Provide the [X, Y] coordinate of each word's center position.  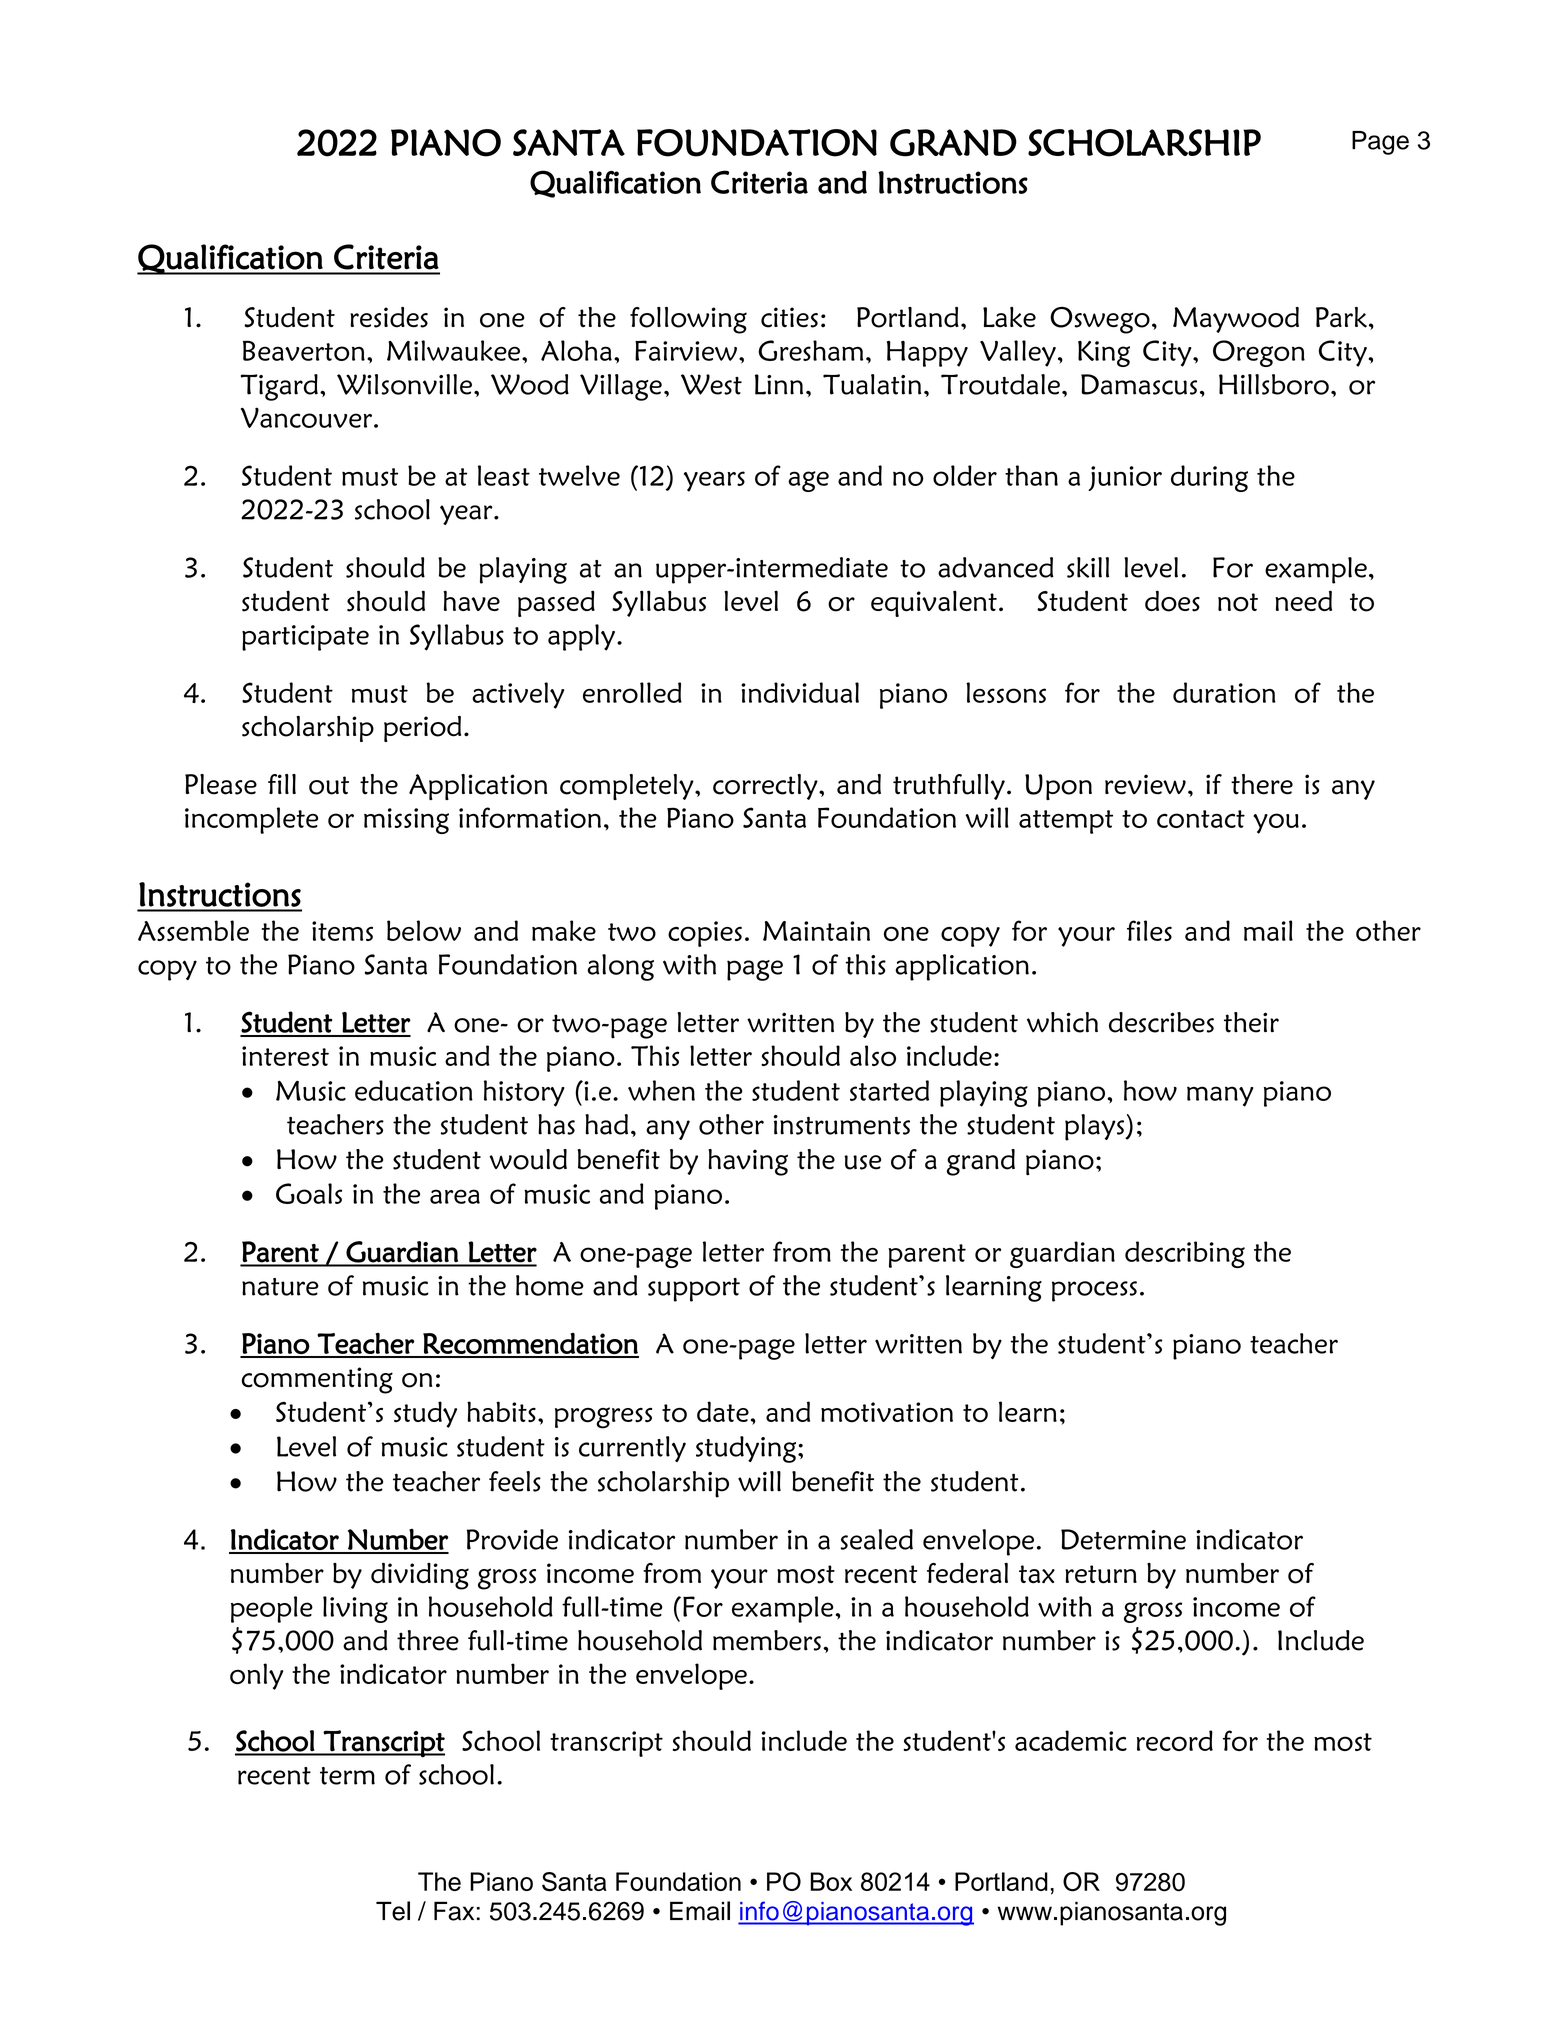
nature [280, 1287]
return [1101, 1574]
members [767, 1640]
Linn [779, 384]
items [342, 931]
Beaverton [304, 350]
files [1149, 930]
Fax [454, 1911]
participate [305, 638]
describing [1185, 1254]
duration [1224, 692]
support [694, 1290]
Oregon [1259, 353]
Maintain [816, 931]
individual [800, 692]
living [355, 1609]
